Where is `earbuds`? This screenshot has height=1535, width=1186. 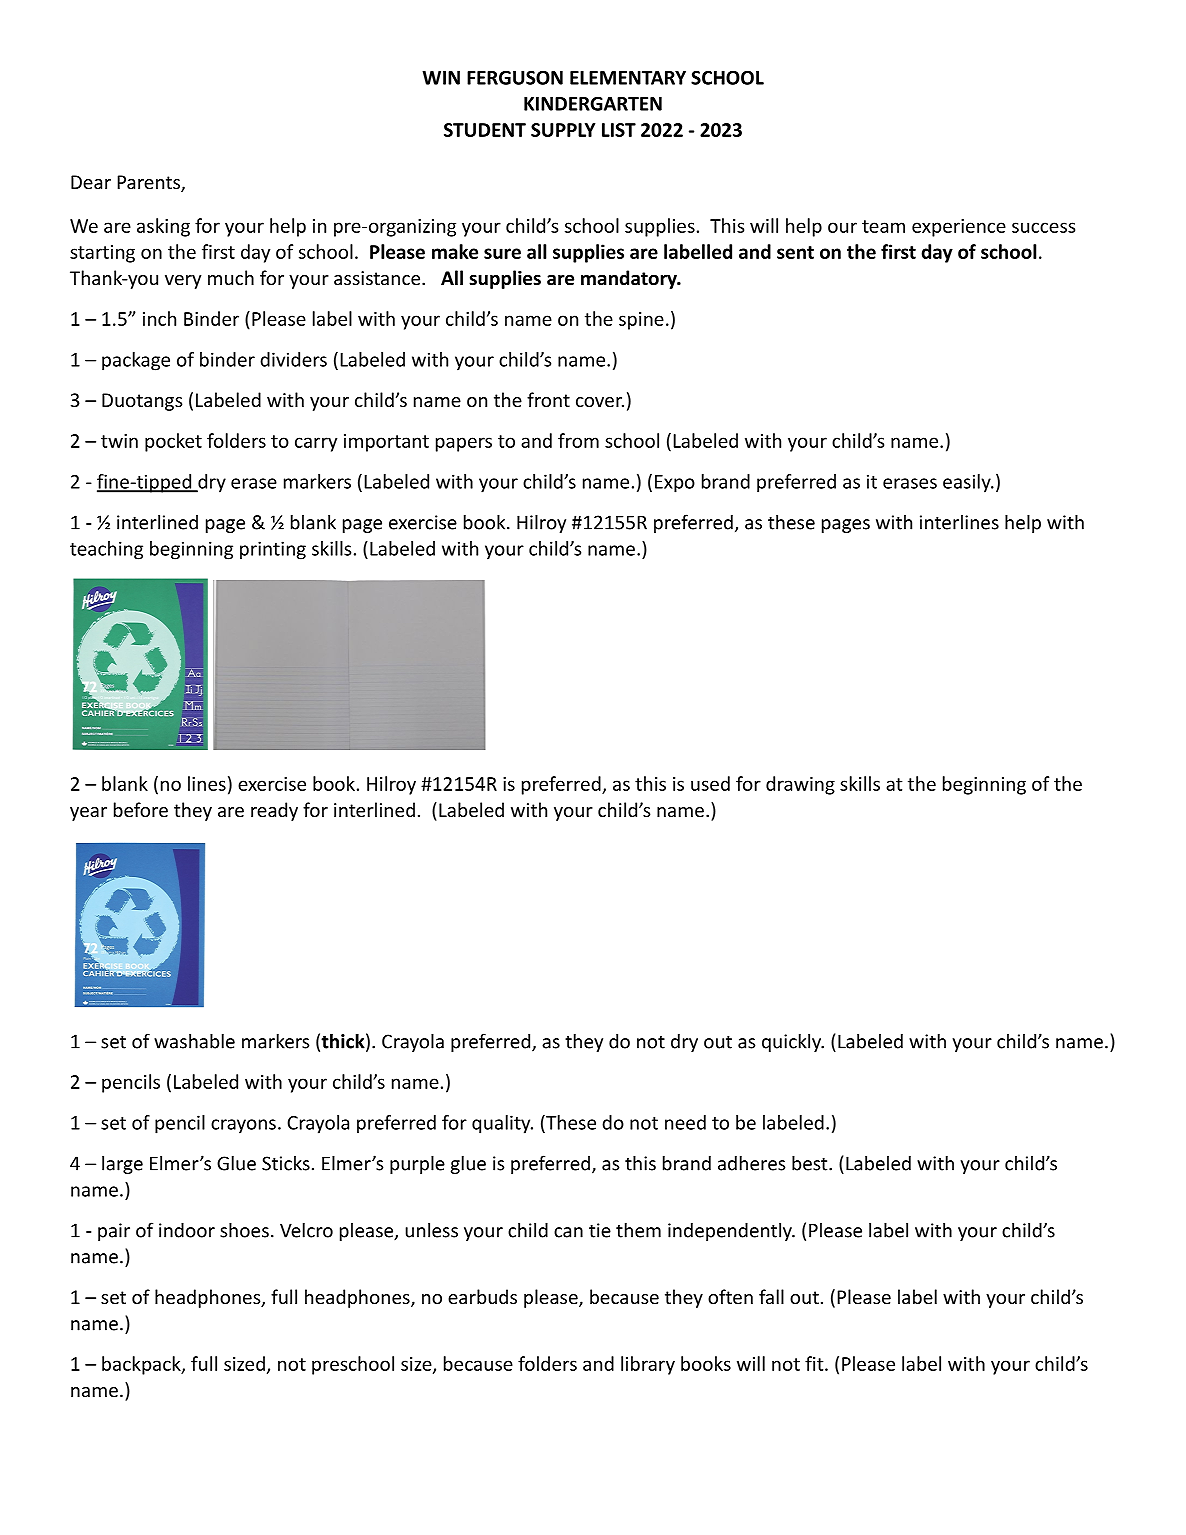 earbuds is located at coordinates (482, 1296).
